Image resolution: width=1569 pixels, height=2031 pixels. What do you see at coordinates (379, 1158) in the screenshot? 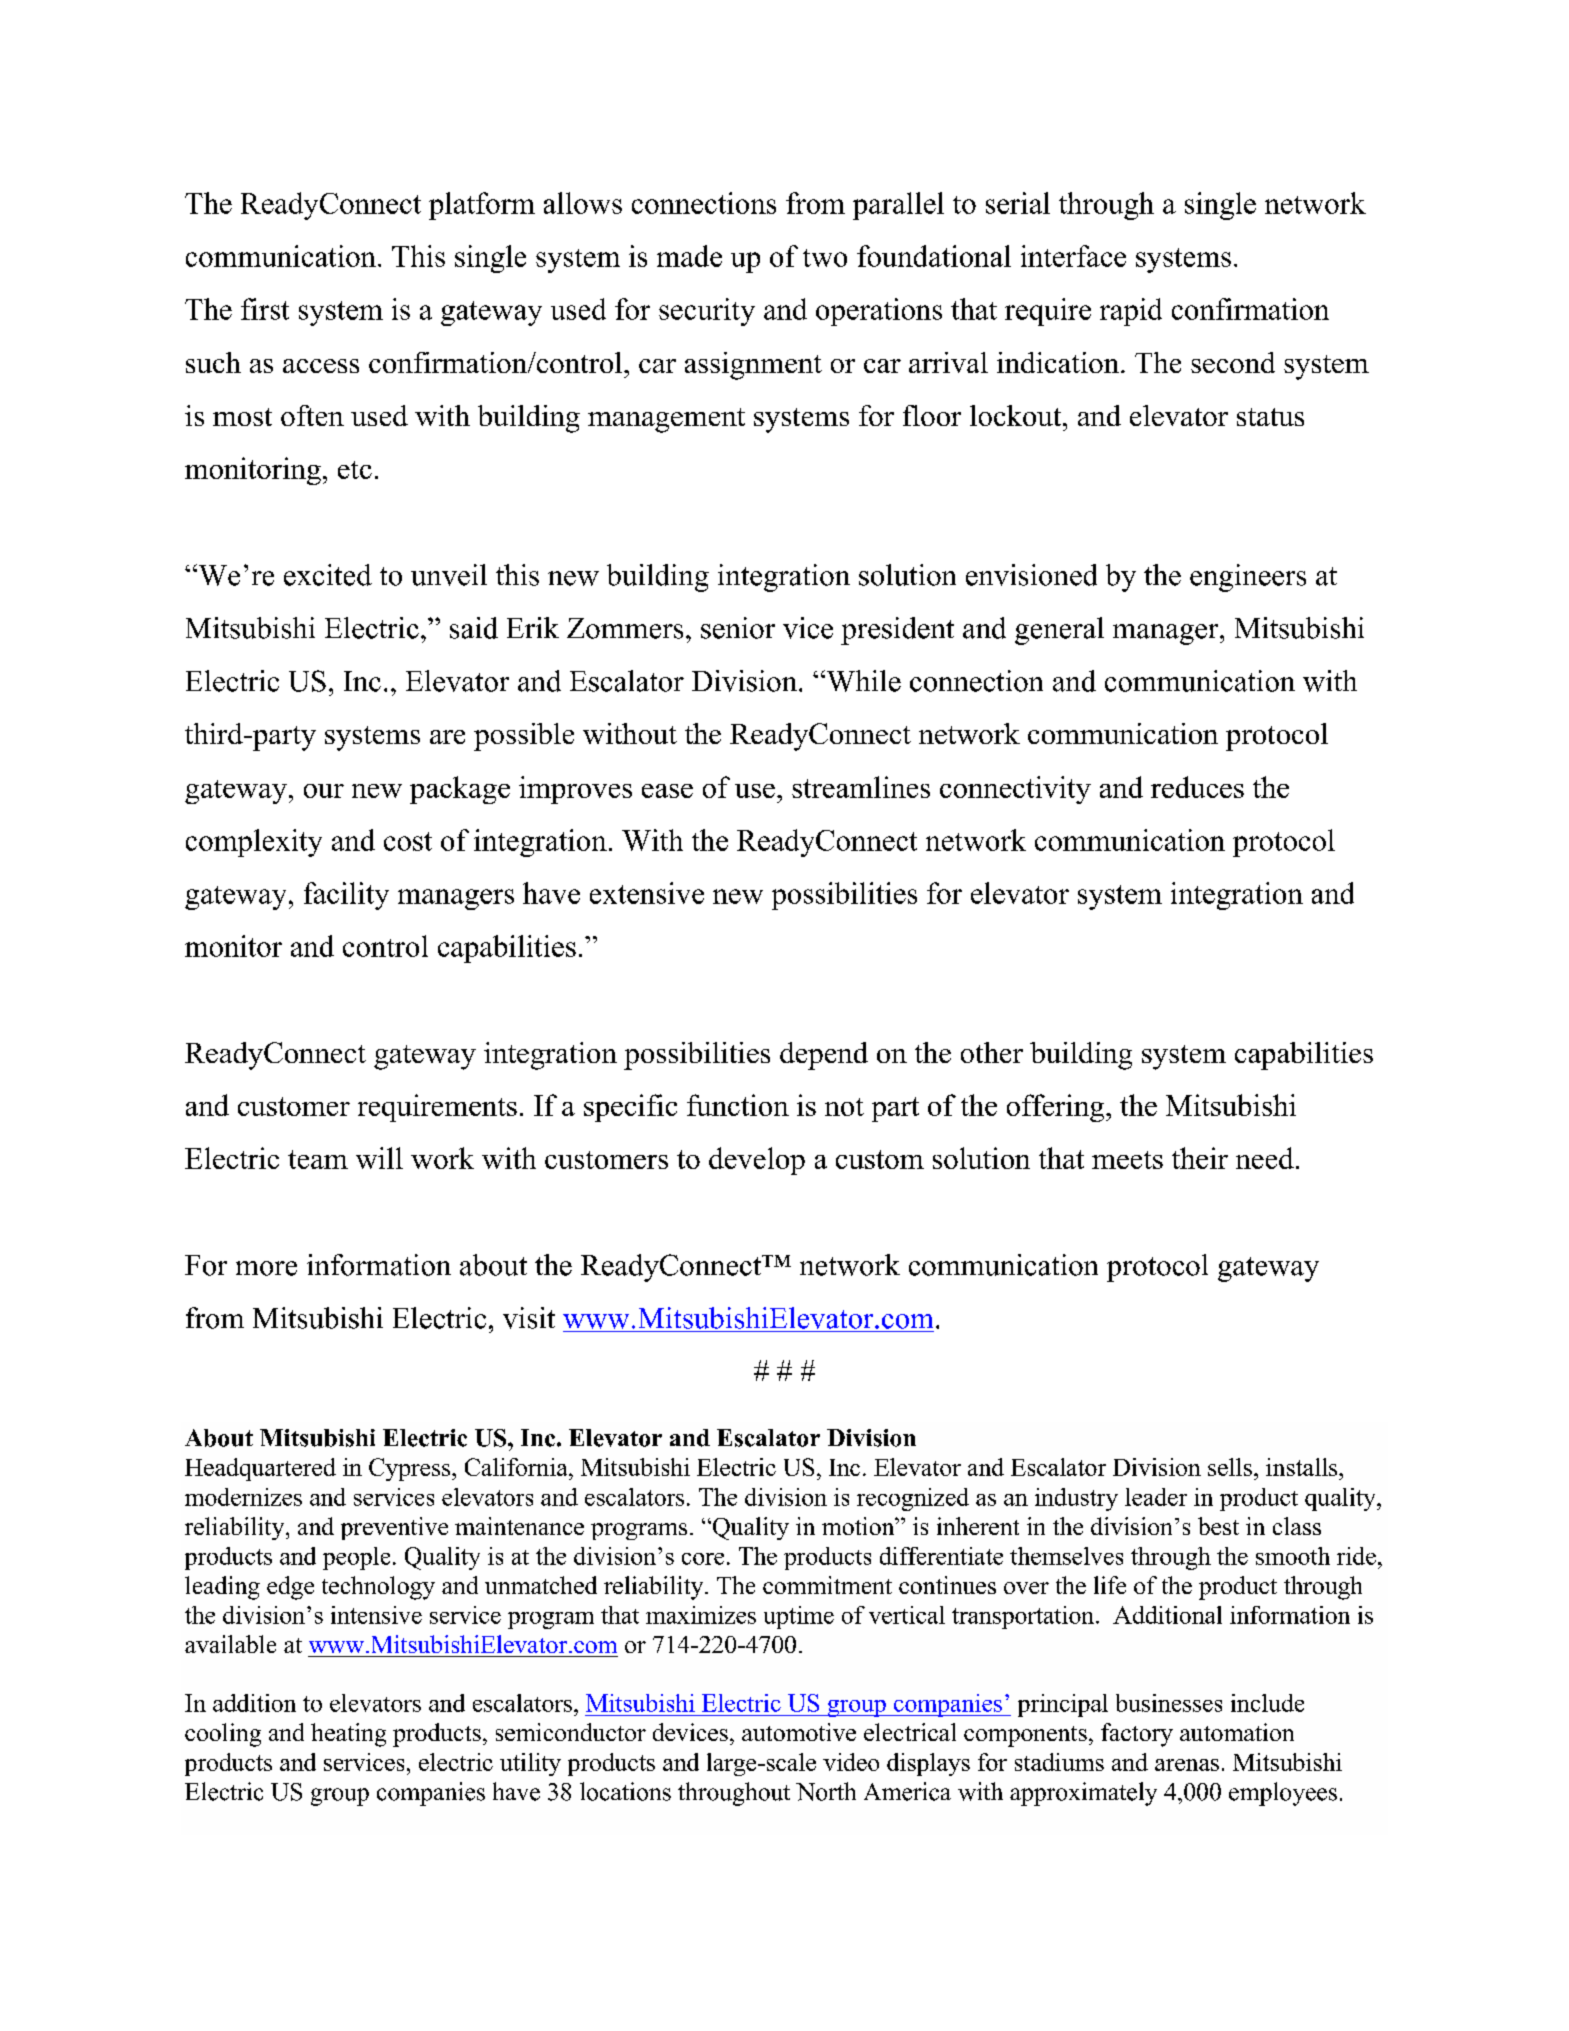
I see `will` at bounding box center [379, 1158].
